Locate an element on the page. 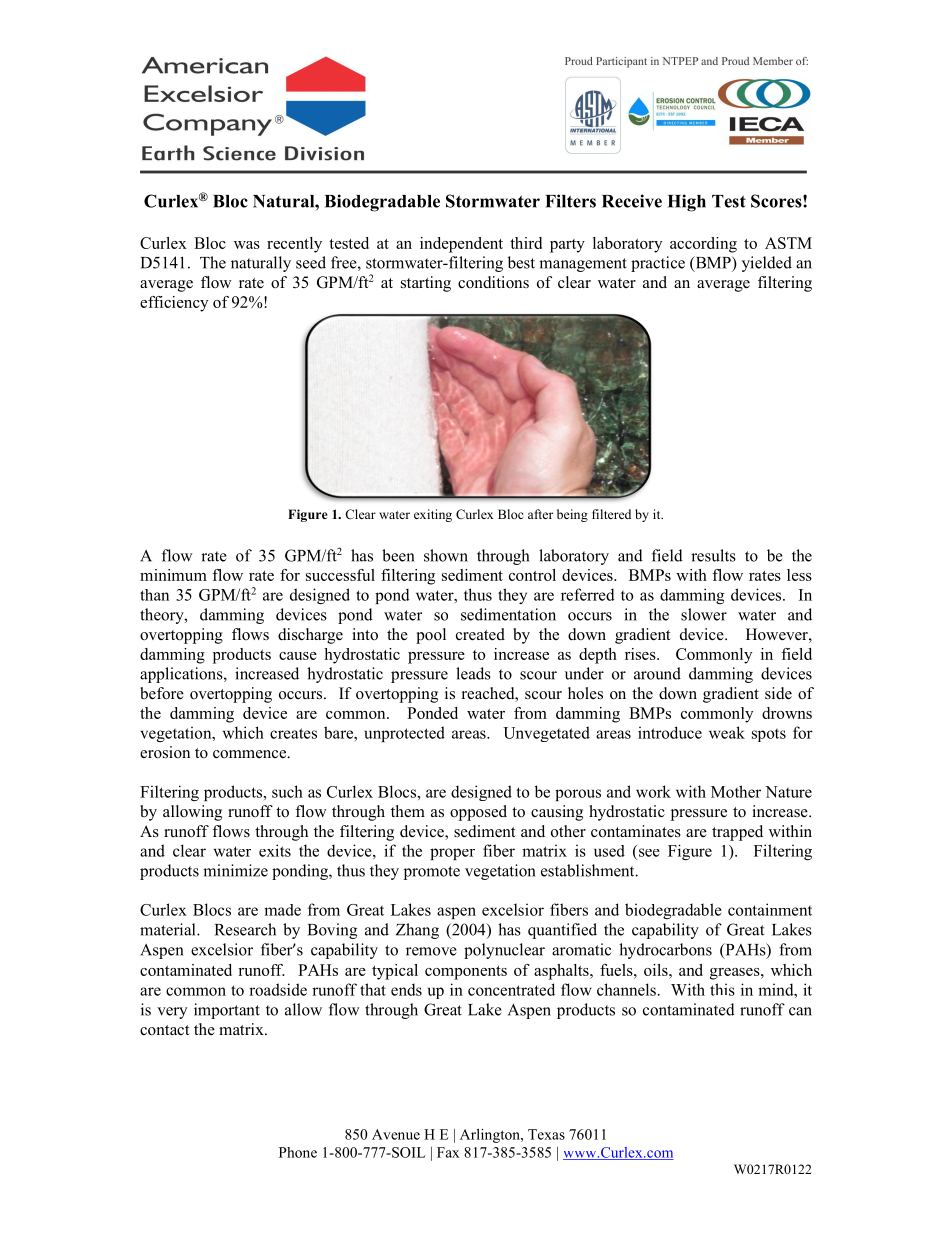 The height and width of the image is (1233, 952). containment is located at coordinates (770, 909).
